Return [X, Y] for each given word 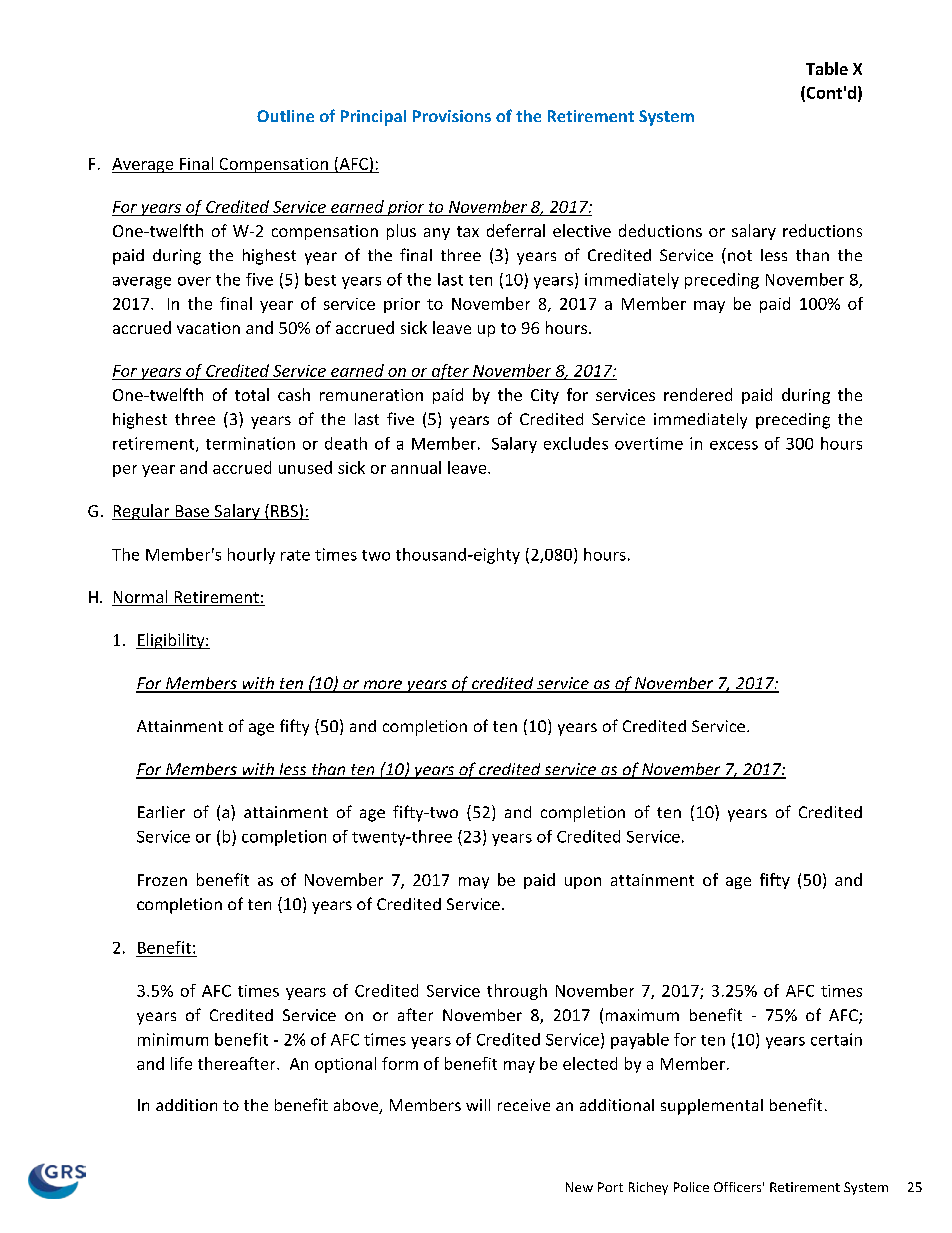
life [181, 1063]
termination [250, 443]
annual [416, 467]
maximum [642, 1015]
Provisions [452, 116]
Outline [285, 116]
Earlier [161, 812]
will [478, 1105]
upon [583, 883]
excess [734, 445]
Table [827, 68]
